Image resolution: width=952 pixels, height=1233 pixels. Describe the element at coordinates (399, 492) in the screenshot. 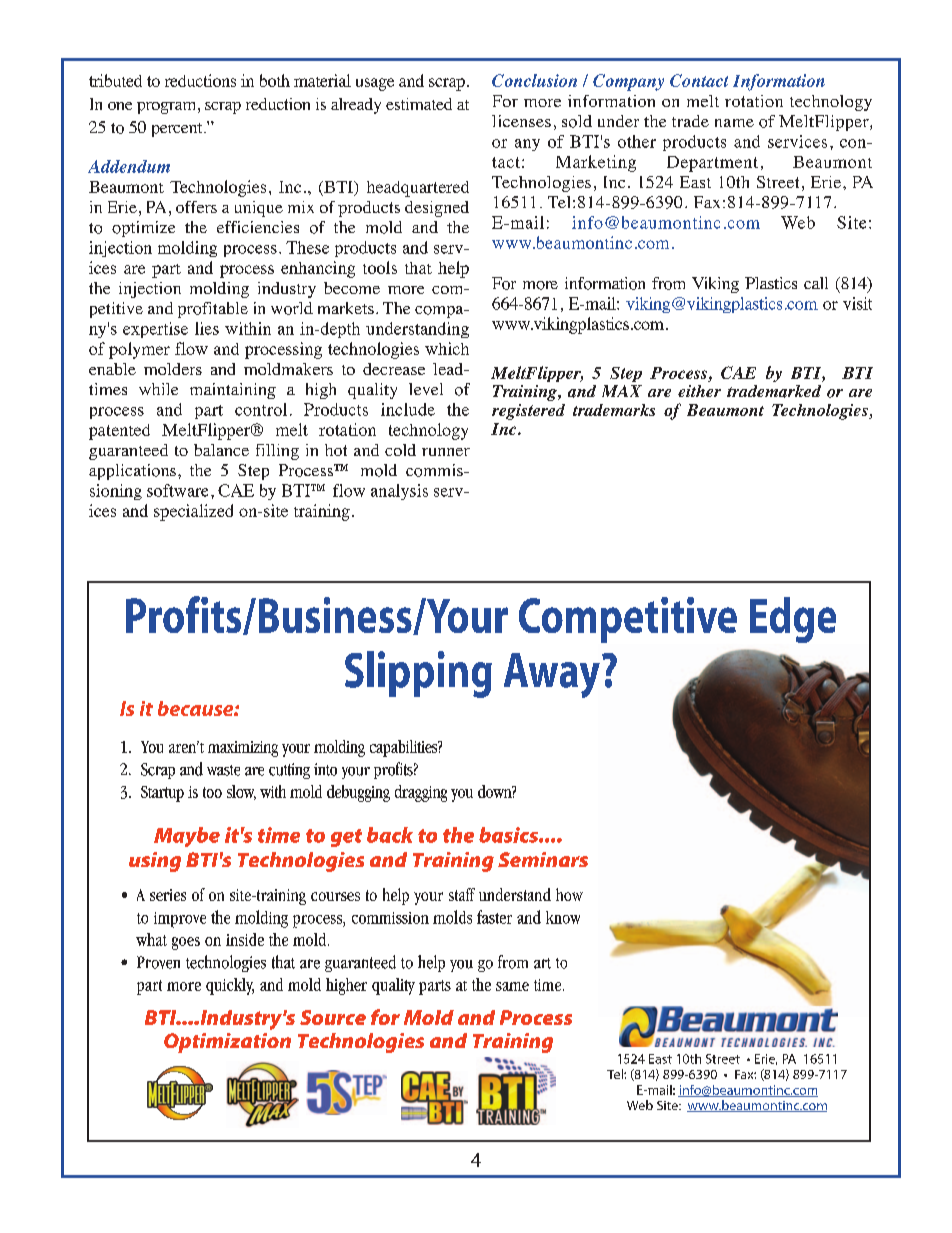

I see `analysis` at that location.
